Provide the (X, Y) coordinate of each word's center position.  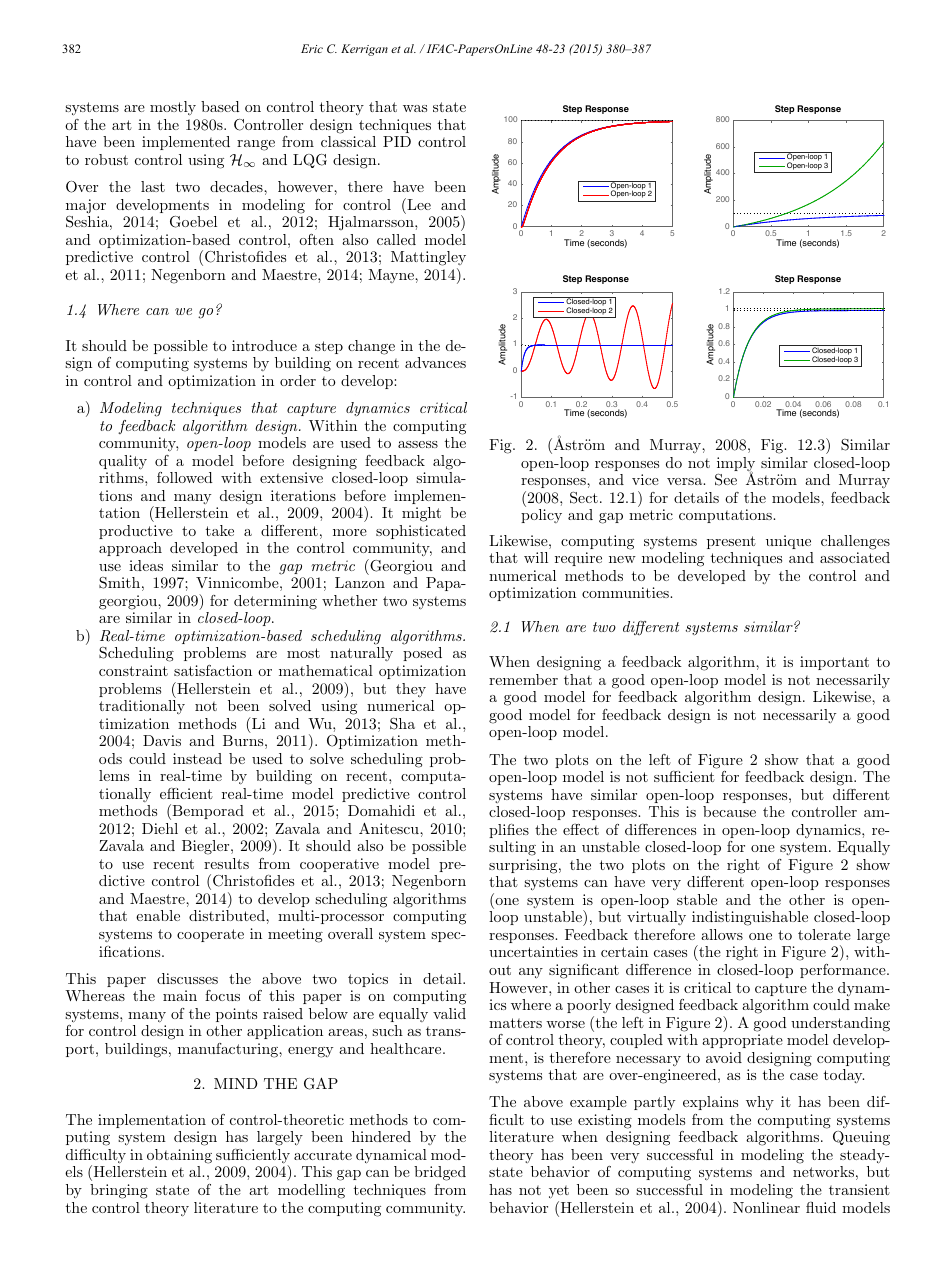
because (729, 811)
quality (123, 462)
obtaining (179, 1156)
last (153, 186)
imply (736, 465)
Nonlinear (766, 1207)
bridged (440, 1173)
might (421, 514)
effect (581, 829)
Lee (418, 204)
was (415, 108)
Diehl (160, 828)
